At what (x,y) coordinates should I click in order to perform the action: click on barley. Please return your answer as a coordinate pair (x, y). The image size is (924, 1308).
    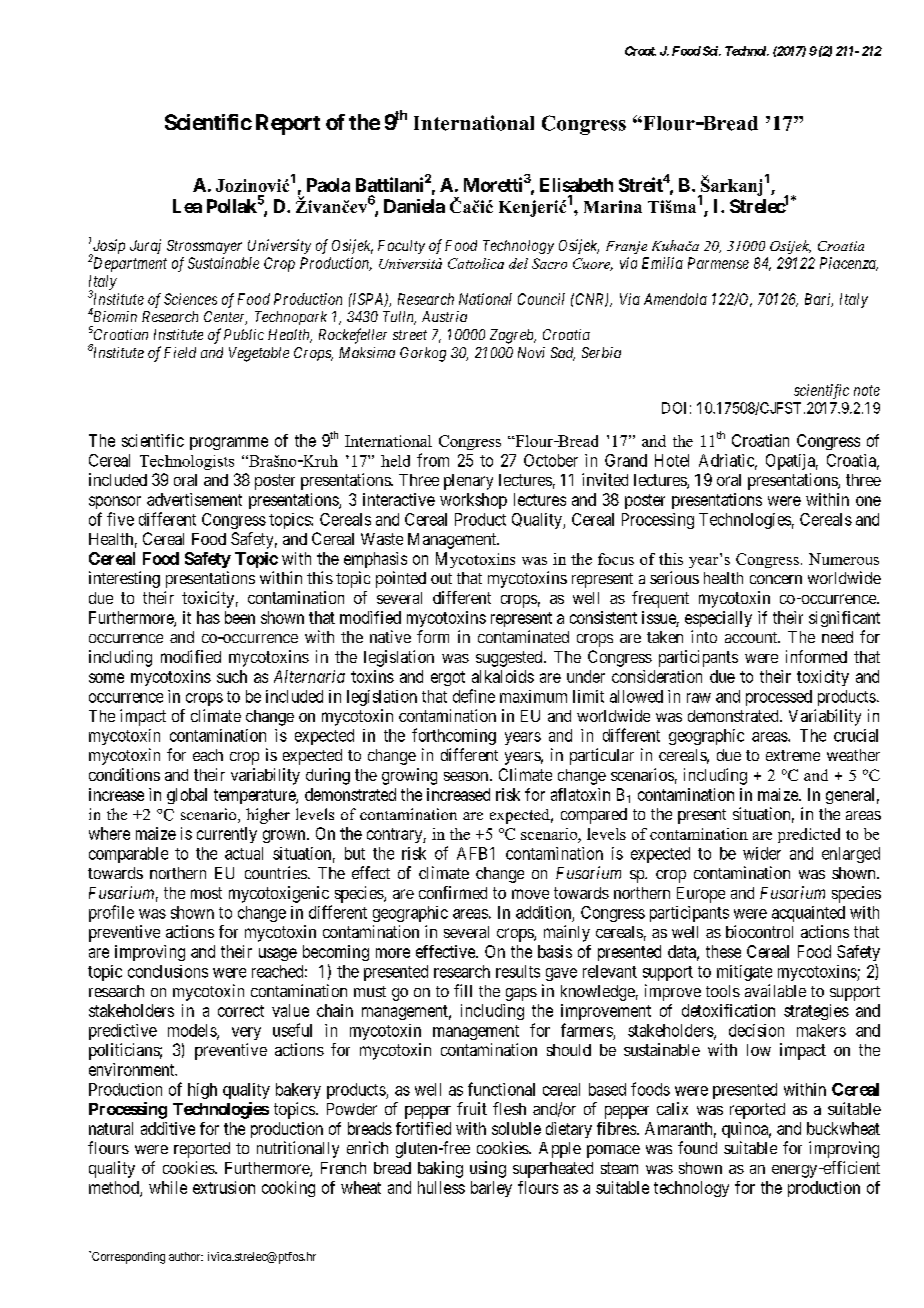
    Looking at the image, I should click on (491, 1189).
